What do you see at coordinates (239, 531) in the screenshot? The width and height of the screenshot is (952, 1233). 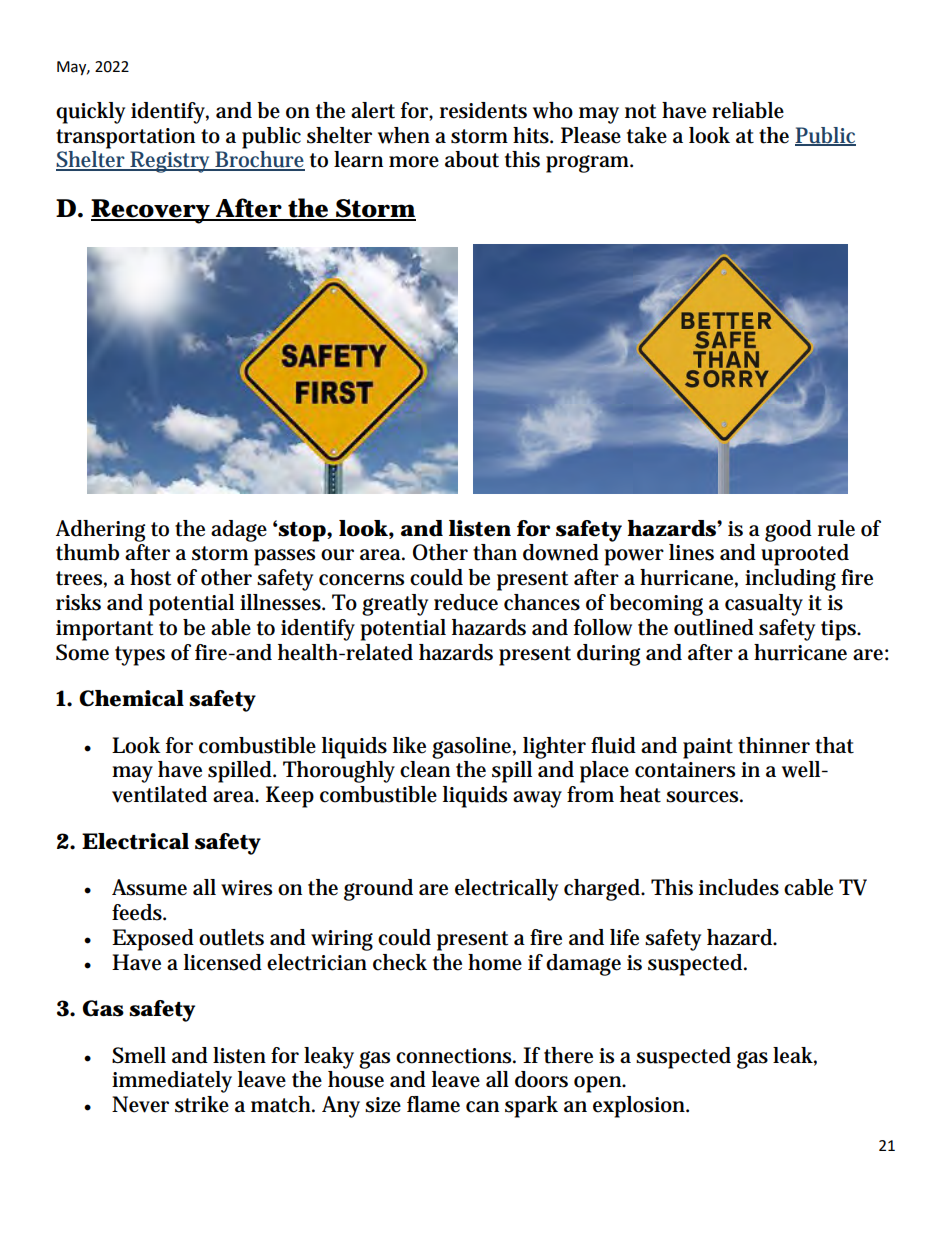 I see `adage` at bounding box center [239, 531].
